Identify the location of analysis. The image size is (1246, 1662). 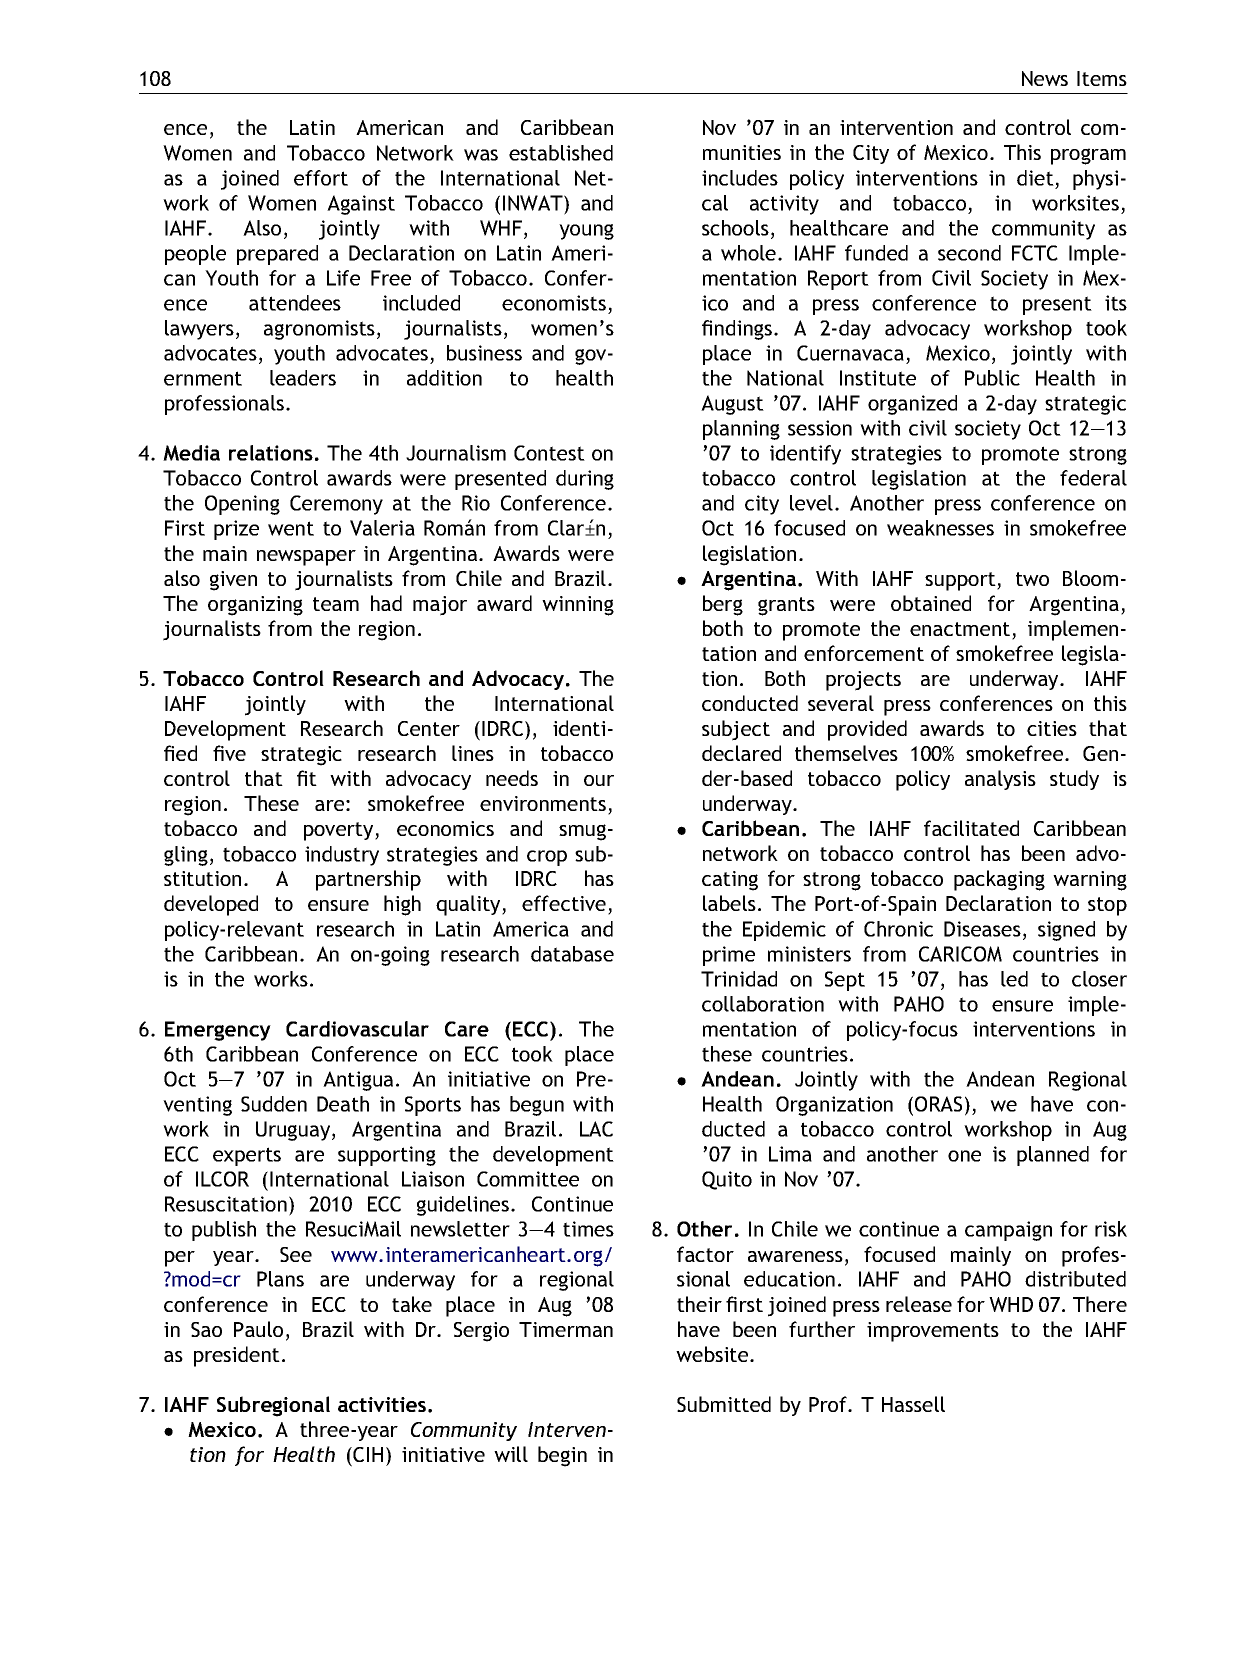
(1000, 780).
